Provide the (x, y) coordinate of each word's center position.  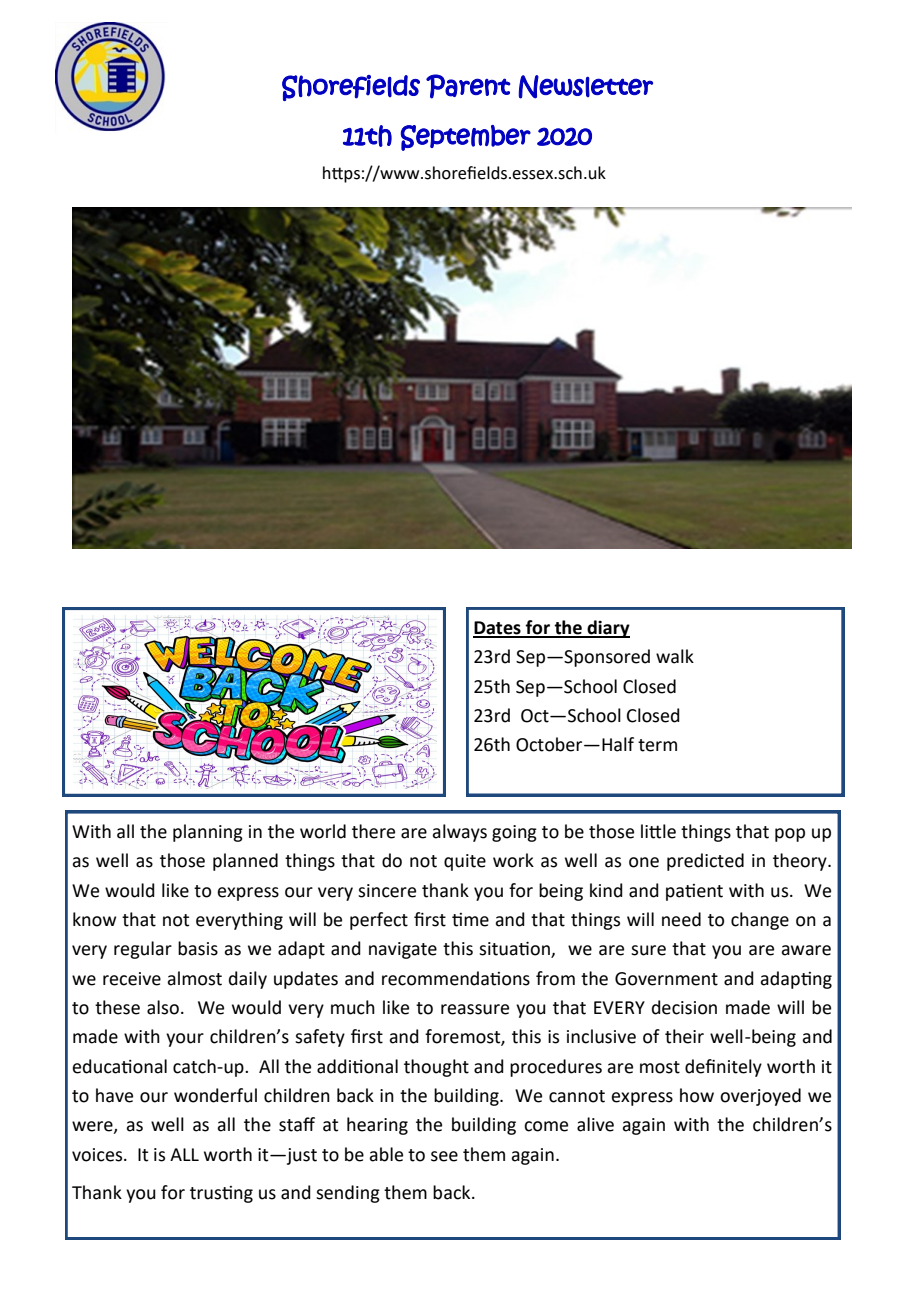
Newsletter (586, 87)
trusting (221, 1194)
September (466, 138)
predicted (705, 862)
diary (607, 629)
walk (675, 656)
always (459, 833)
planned (245, 862)
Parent (468, 86)
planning (208, 833)
